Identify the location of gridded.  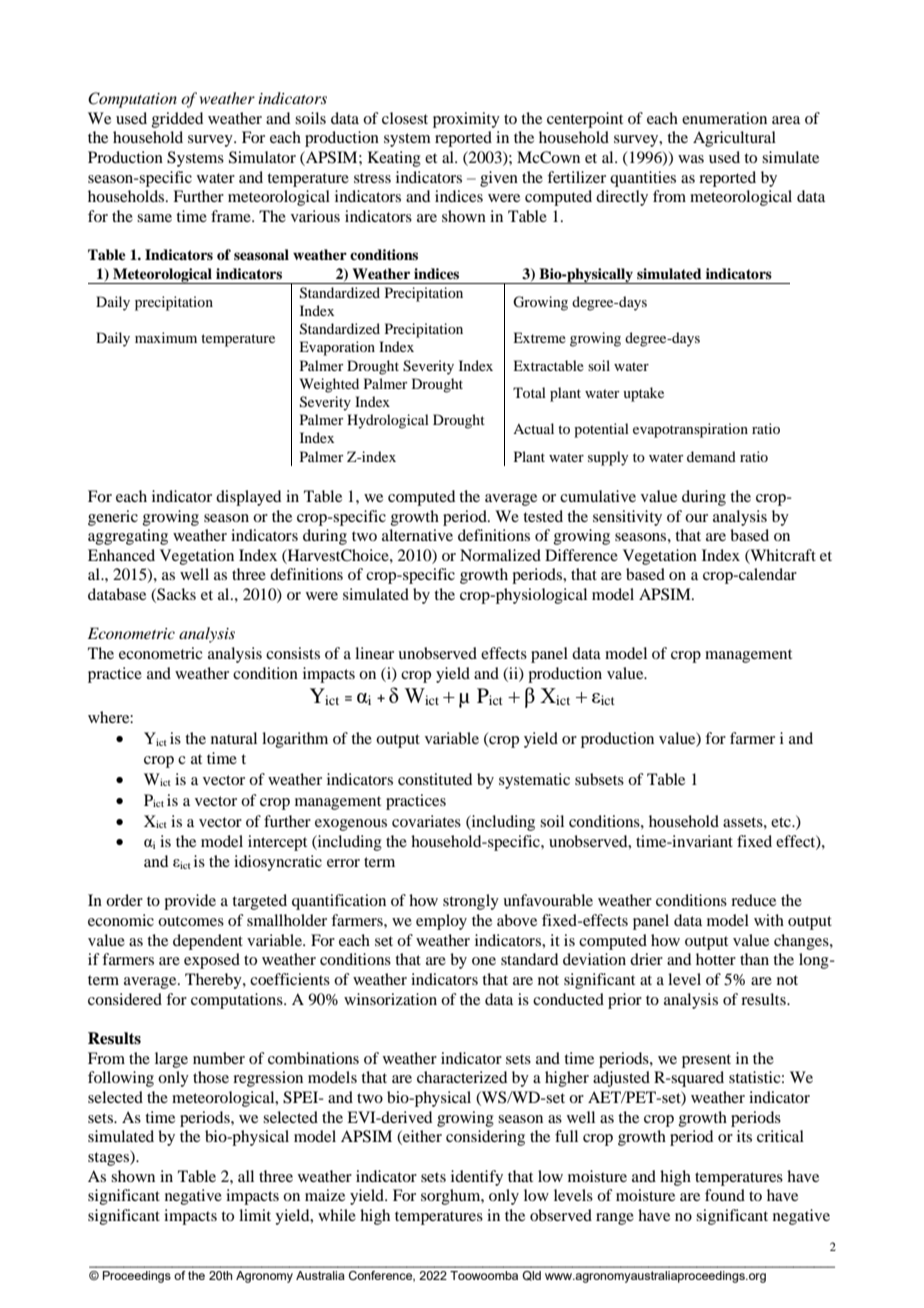
(177, 120).
